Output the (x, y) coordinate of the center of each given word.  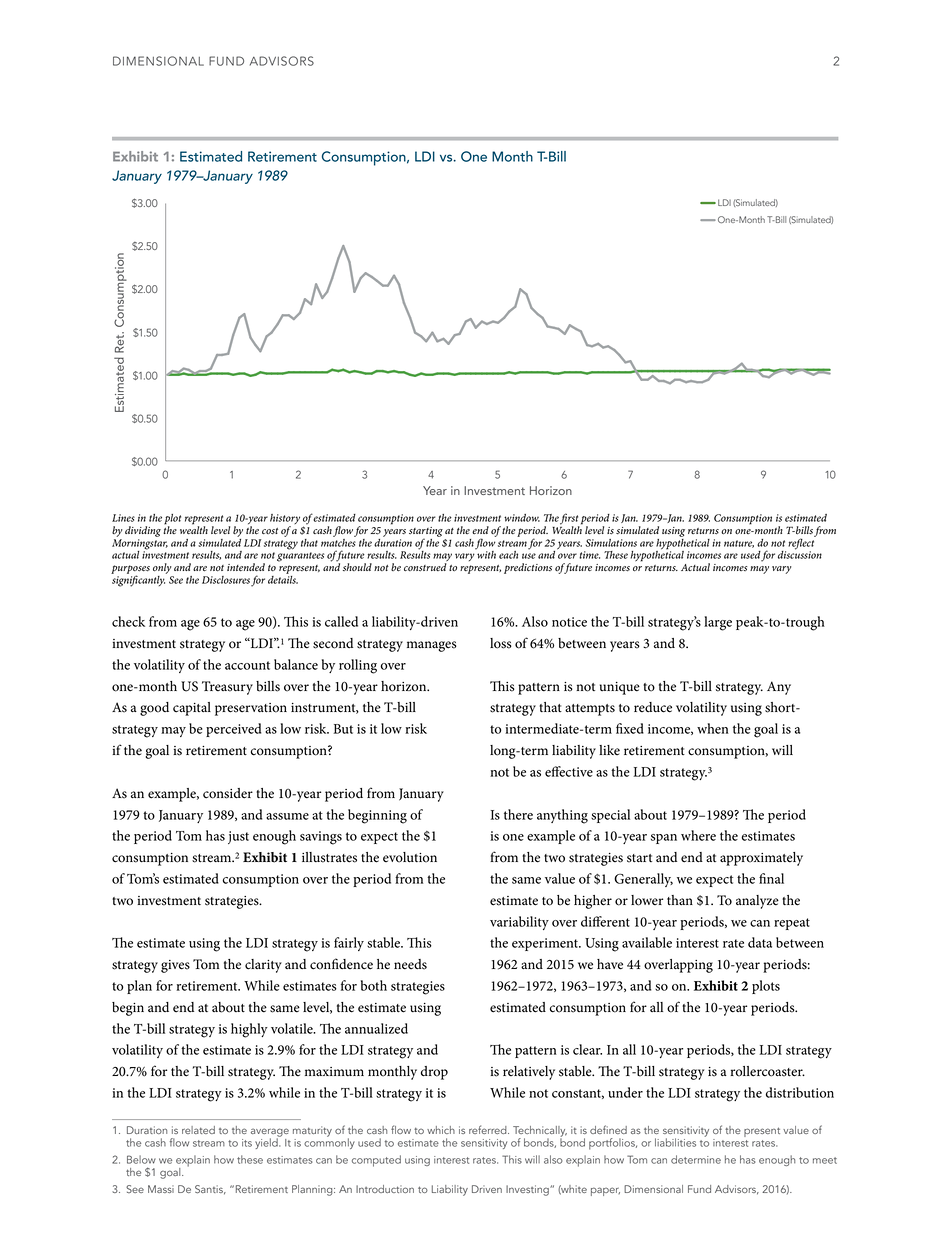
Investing (528, 1190)
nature (739, 544)
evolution (410, 857)
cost (270, 531)
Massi (161, 1189)
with (485, 554)
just (238, 837)
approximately (761, 859)
